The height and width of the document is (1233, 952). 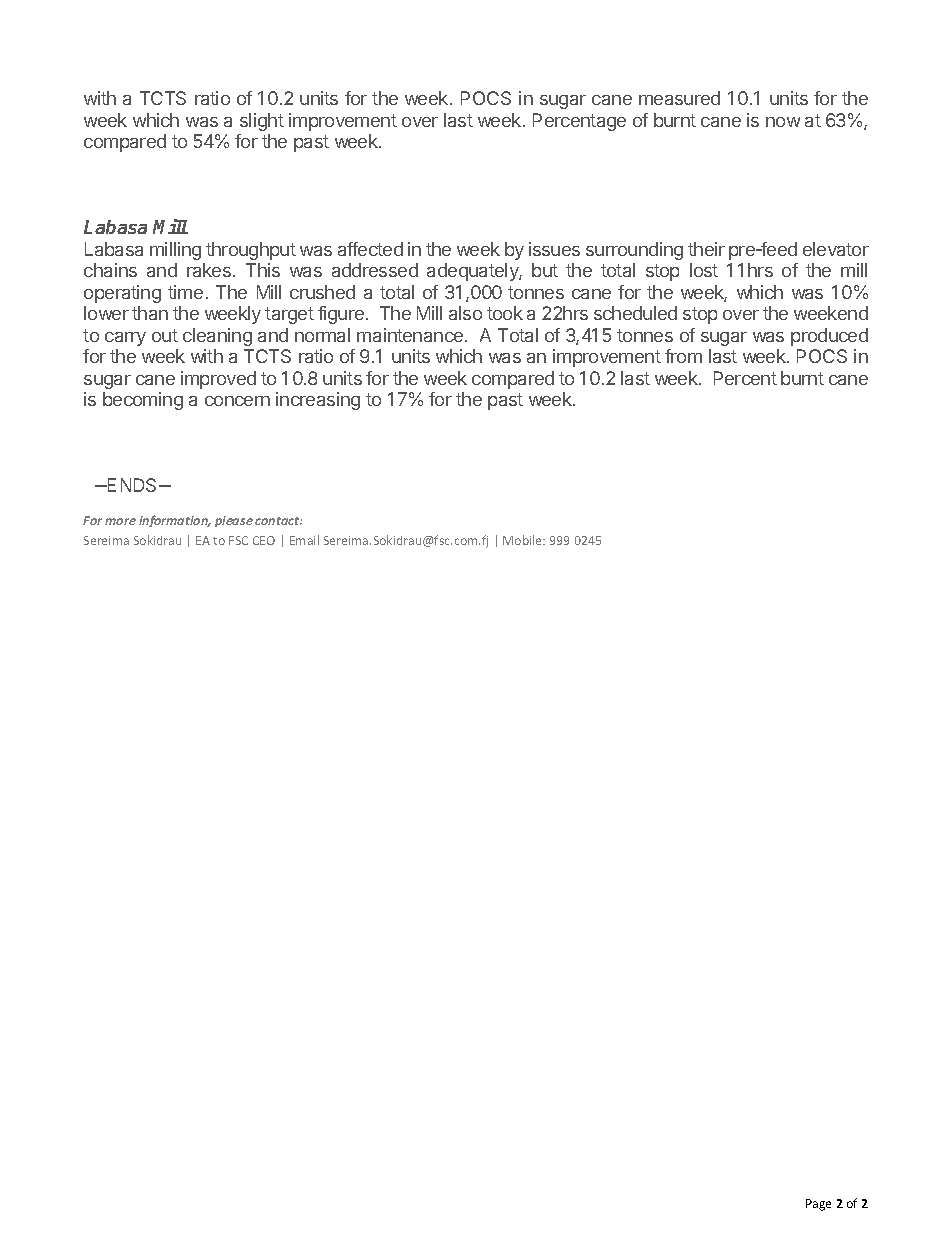 What do you see at coordinates (635, 313) in the document?
I see `scheduled` at bounding box center [635, 313].
